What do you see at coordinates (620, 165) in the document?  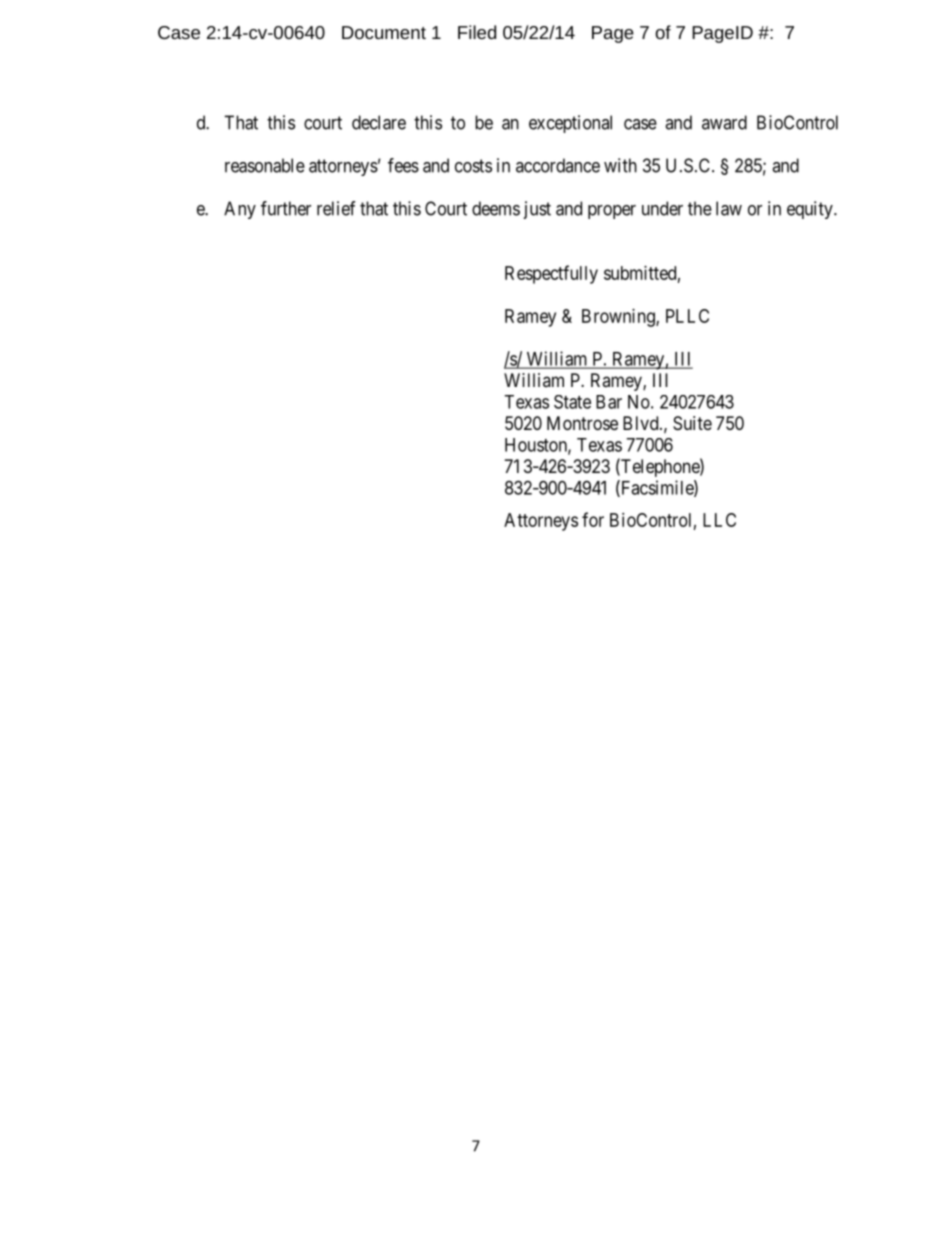 I see `with` at bounding box center [620, 165].
